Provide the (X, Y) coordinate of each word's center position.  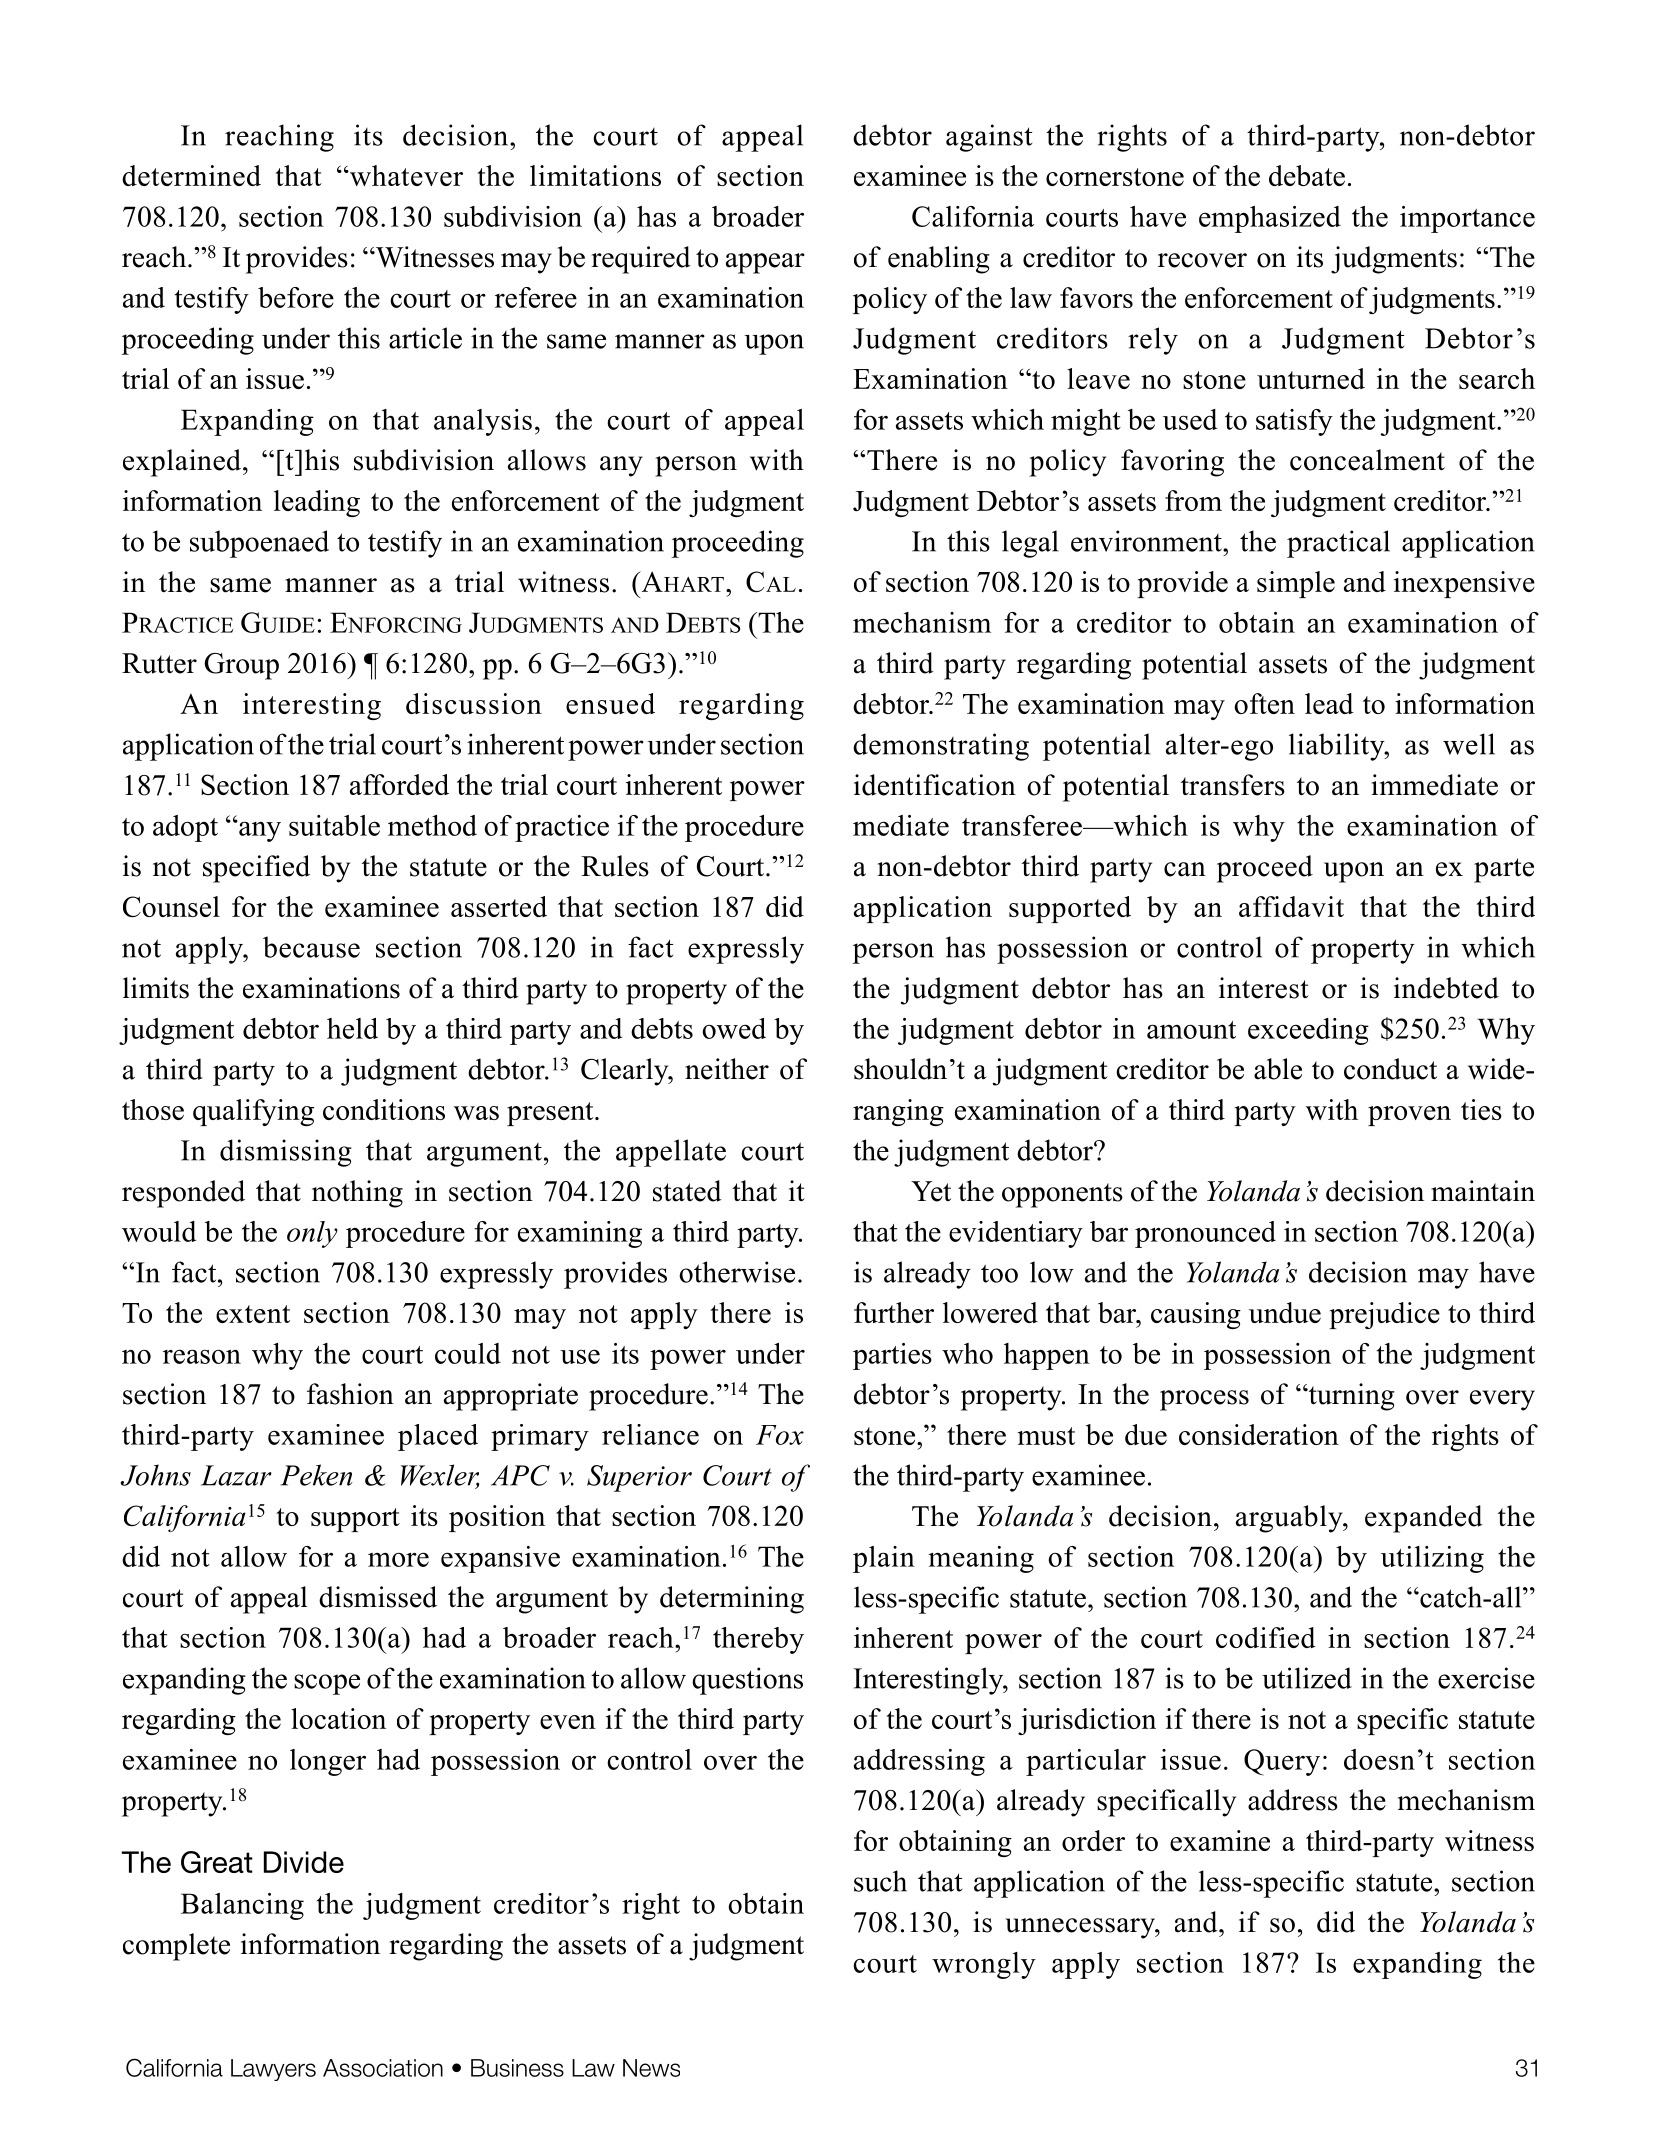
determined (191, 175)
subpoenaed (259, 544)
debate (1307, 175)
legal (1030, 544)
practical (1338, 544)
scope (327, 1684)
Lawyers (273, 2070)
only (312, 1234)
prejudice (1384, 1315)
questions (747, 1681)
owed (734, 1028)
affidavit (1291, 906)
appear (765, 263)
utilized (1307, 1678)
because (311, 947)
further (894, 1312)
